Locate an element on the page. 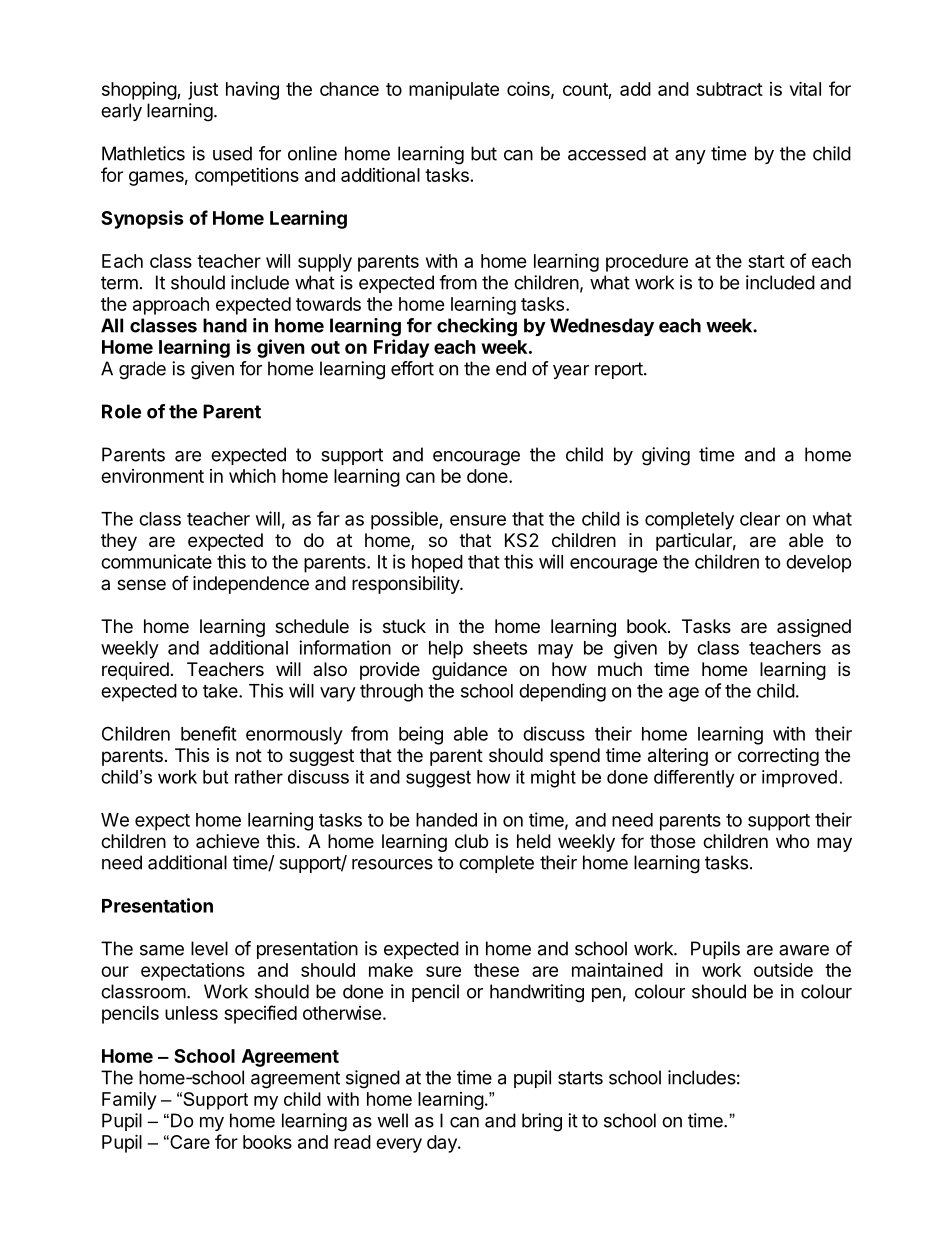 The height and width of the document is (1233, 952). possible is located at coordinates (405, 520).
